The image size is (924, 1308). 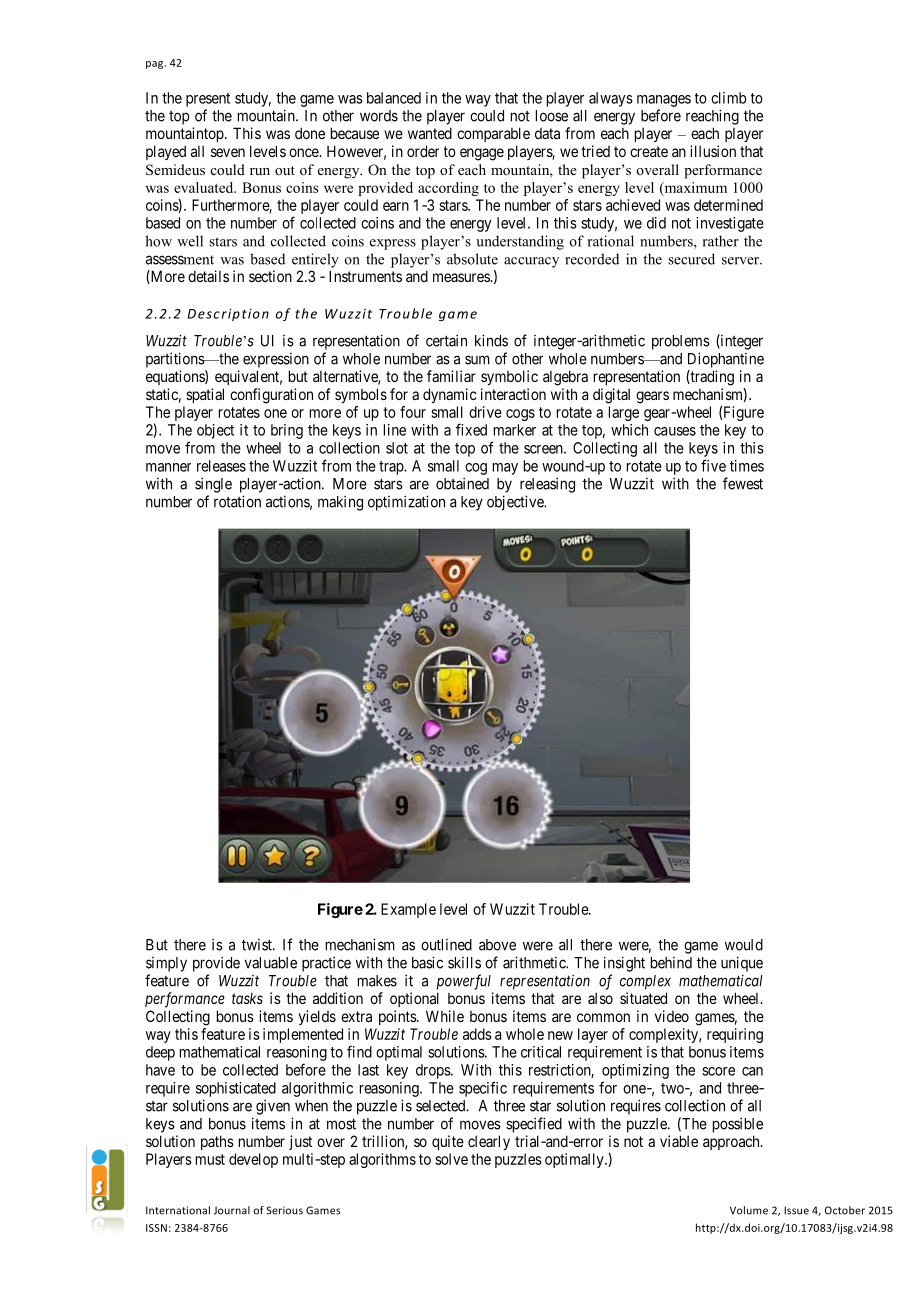 I want to click on would, so click(x=744, y=945).
